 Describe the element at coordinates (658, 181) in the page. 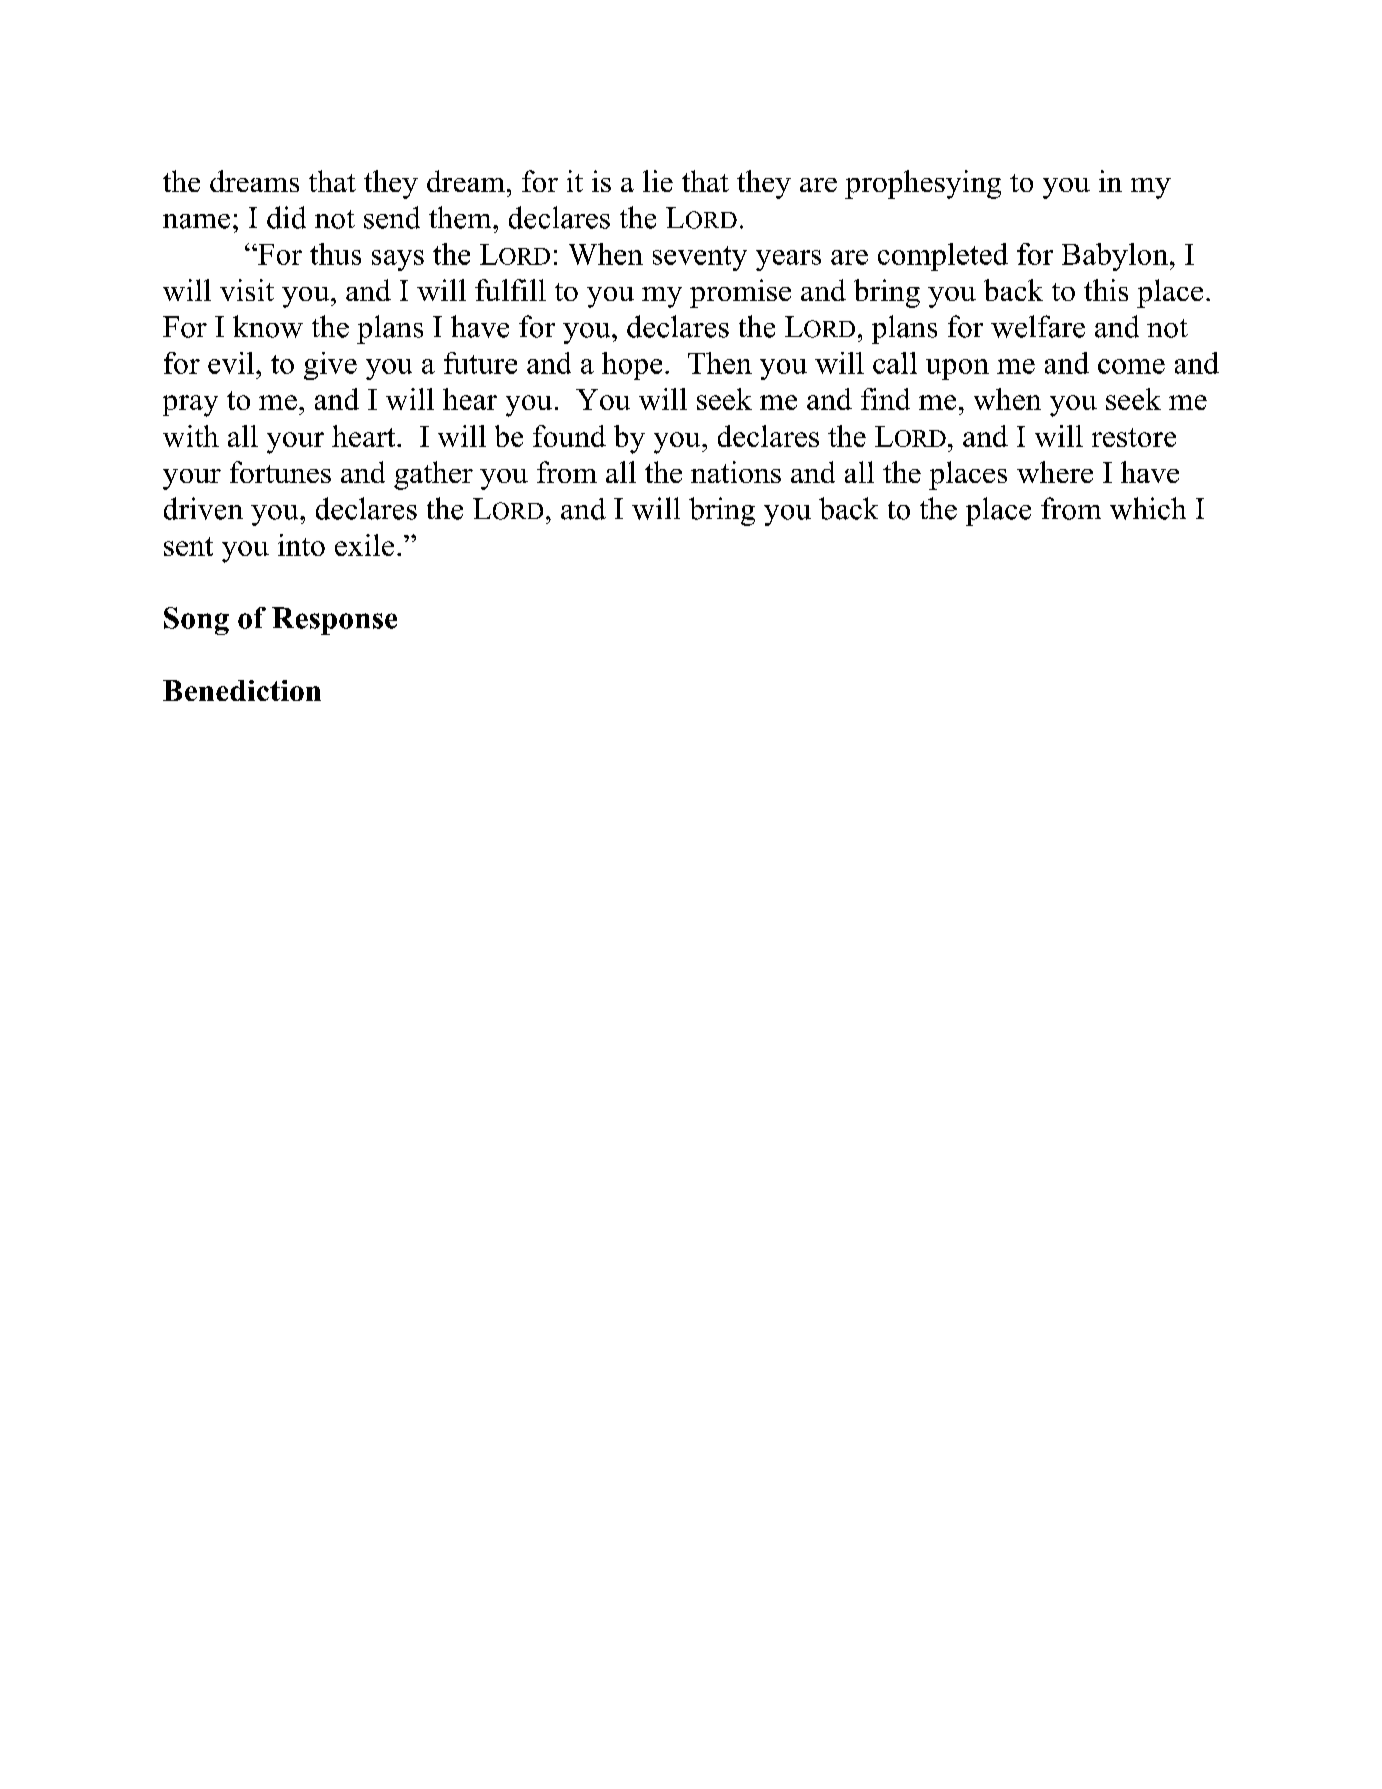

I see `lie` at that location.
